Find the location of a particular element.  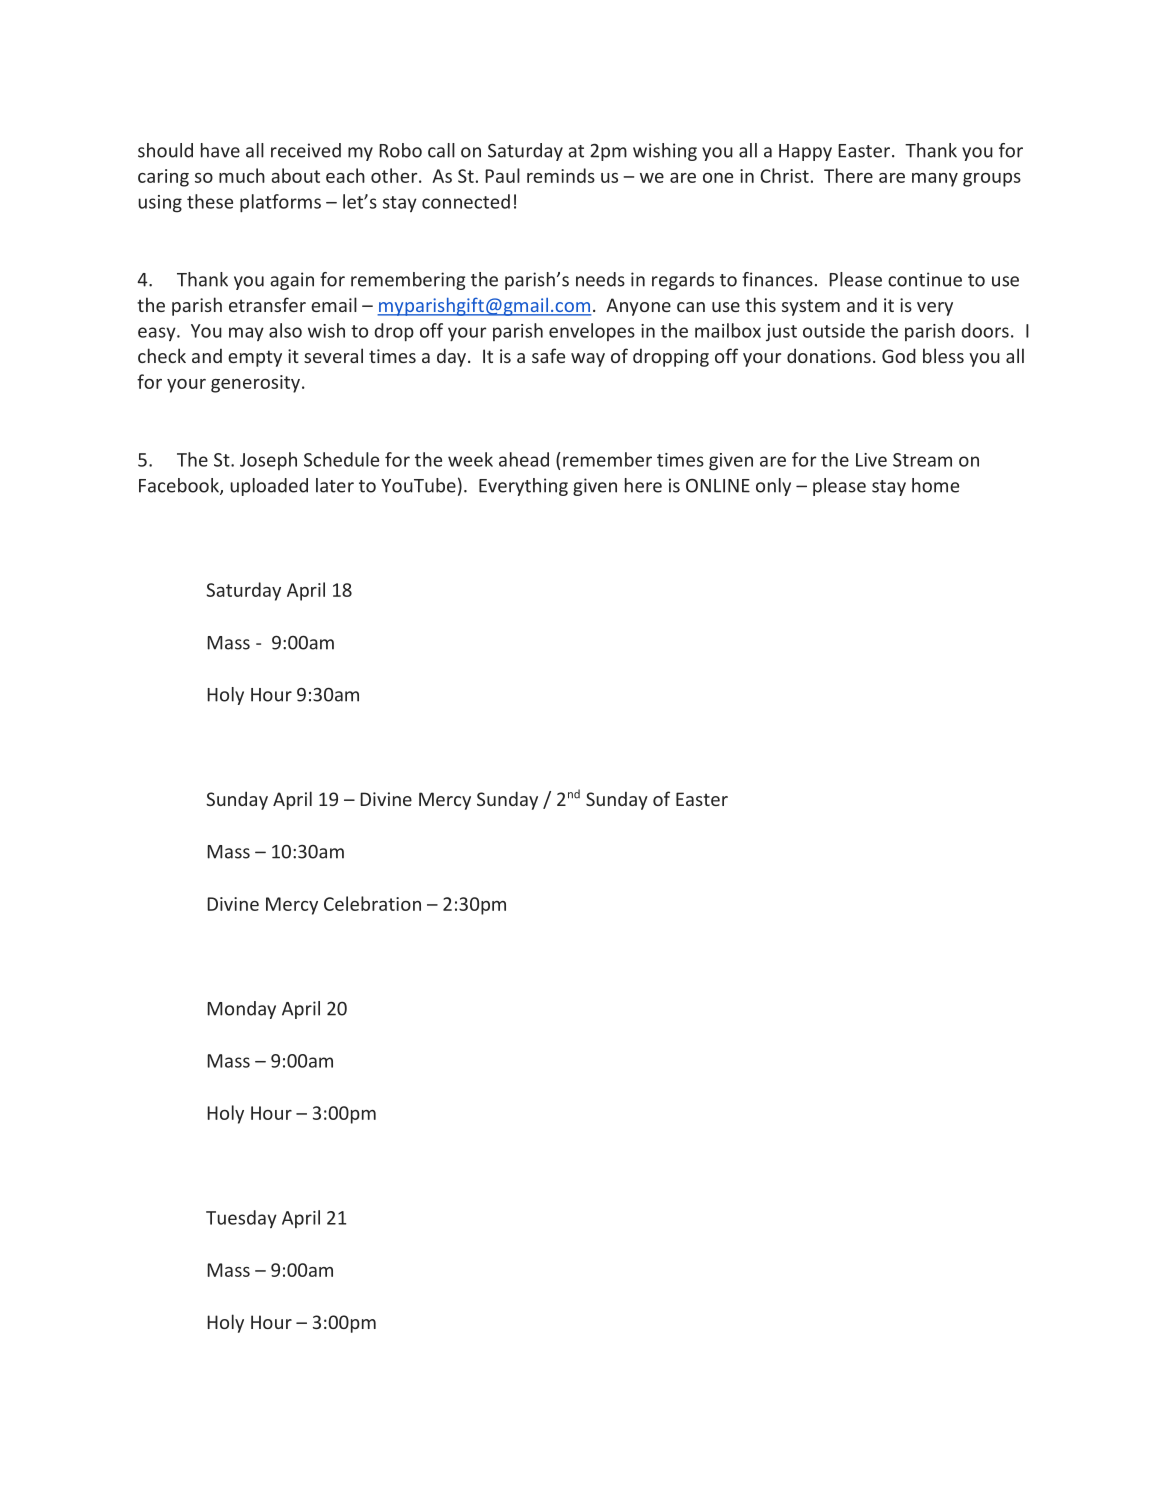

Tuesday is located at coordinates (241, 1219).
